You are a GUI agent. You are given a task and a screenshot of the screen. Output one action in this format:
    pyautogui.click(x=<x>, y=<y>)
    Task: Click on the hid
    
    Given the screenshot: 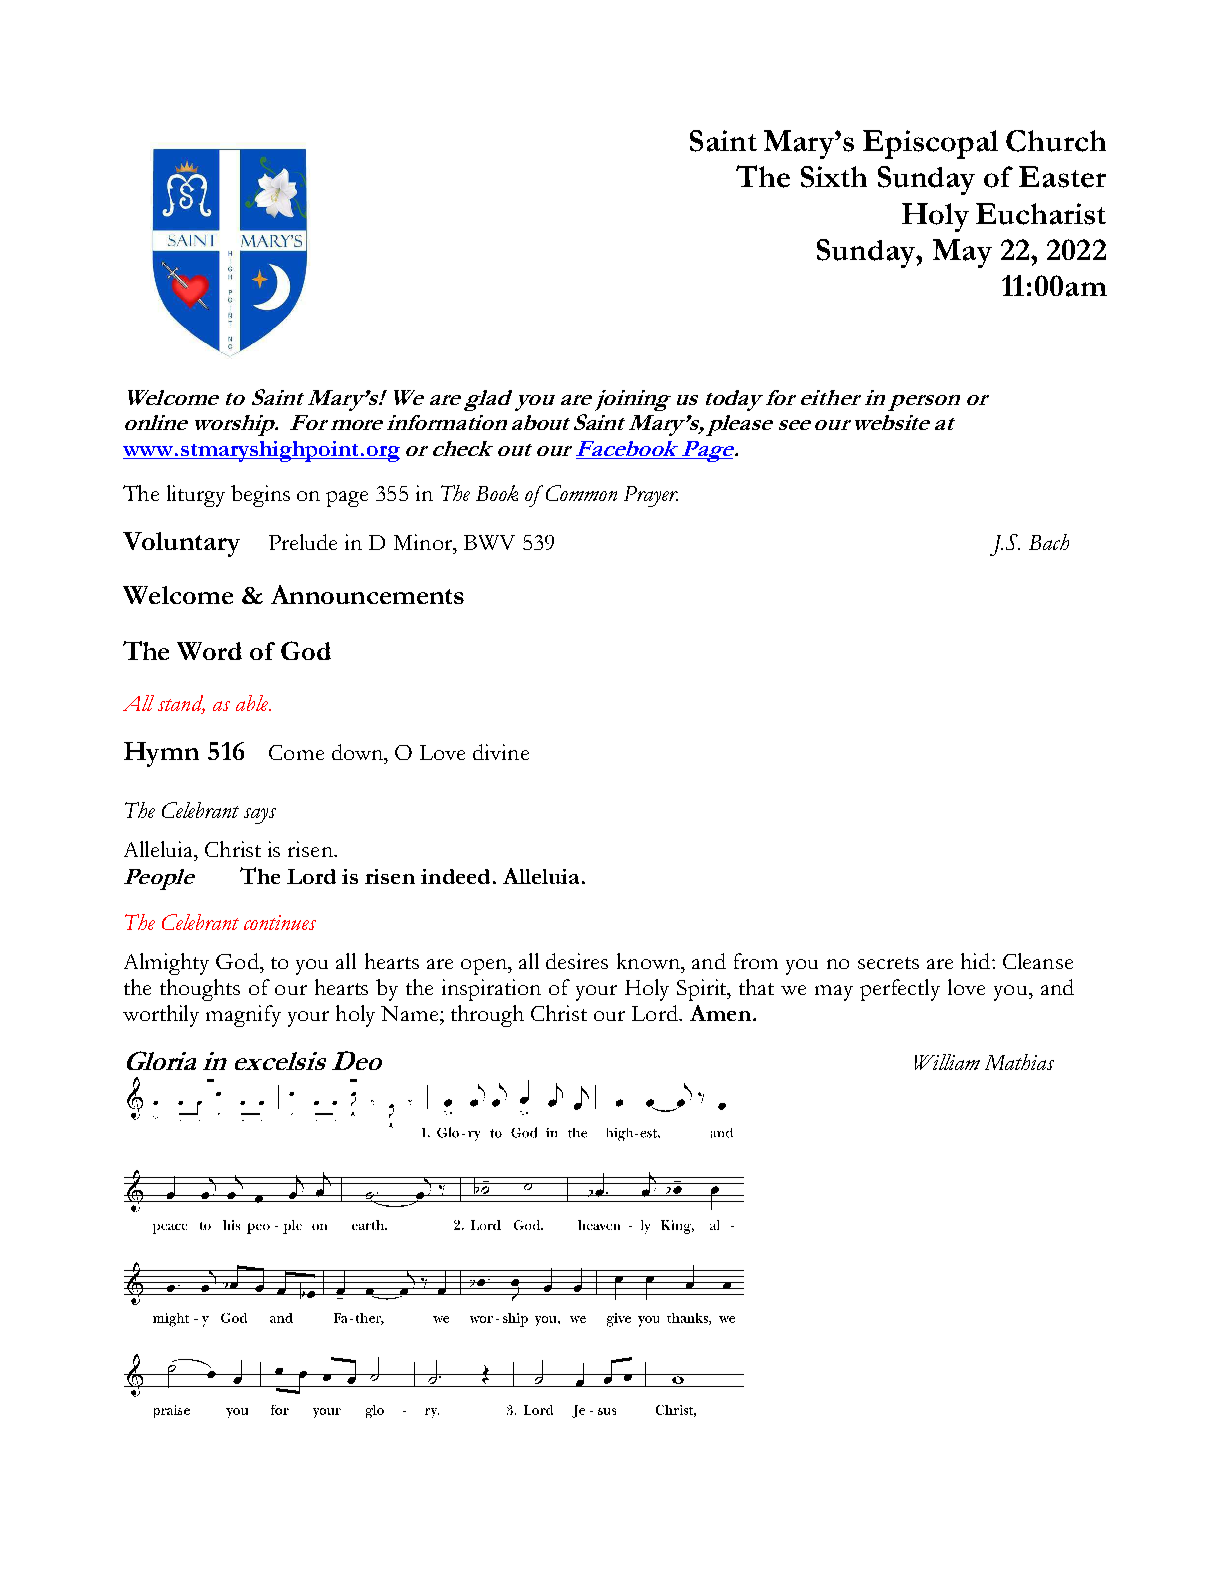 What is the action you would take?
    pyautogui.click(x=977, y=961)
